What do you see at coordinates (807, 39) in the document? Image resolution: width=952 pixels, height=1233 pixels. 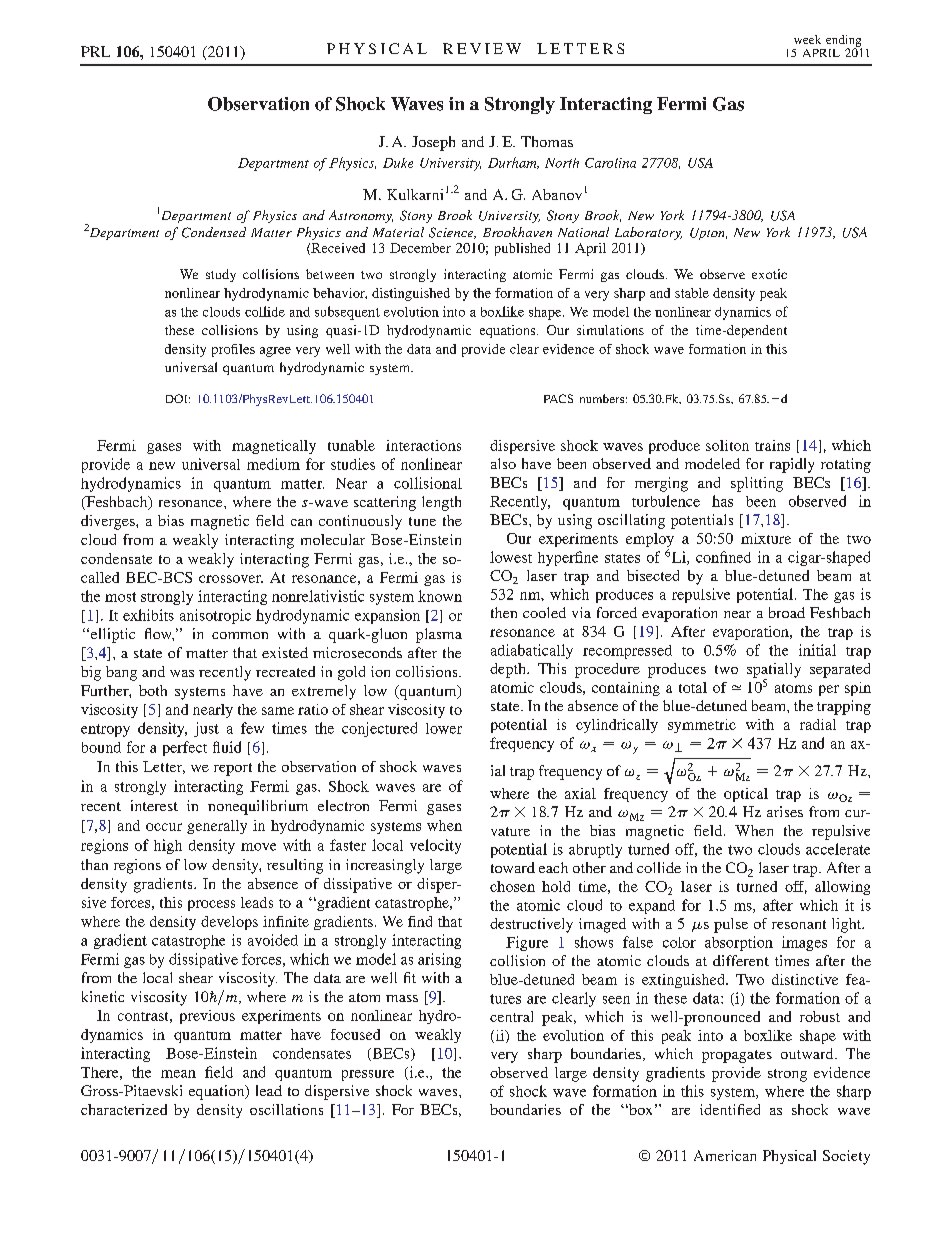 I see `week` at bounding box center [807, 39].
